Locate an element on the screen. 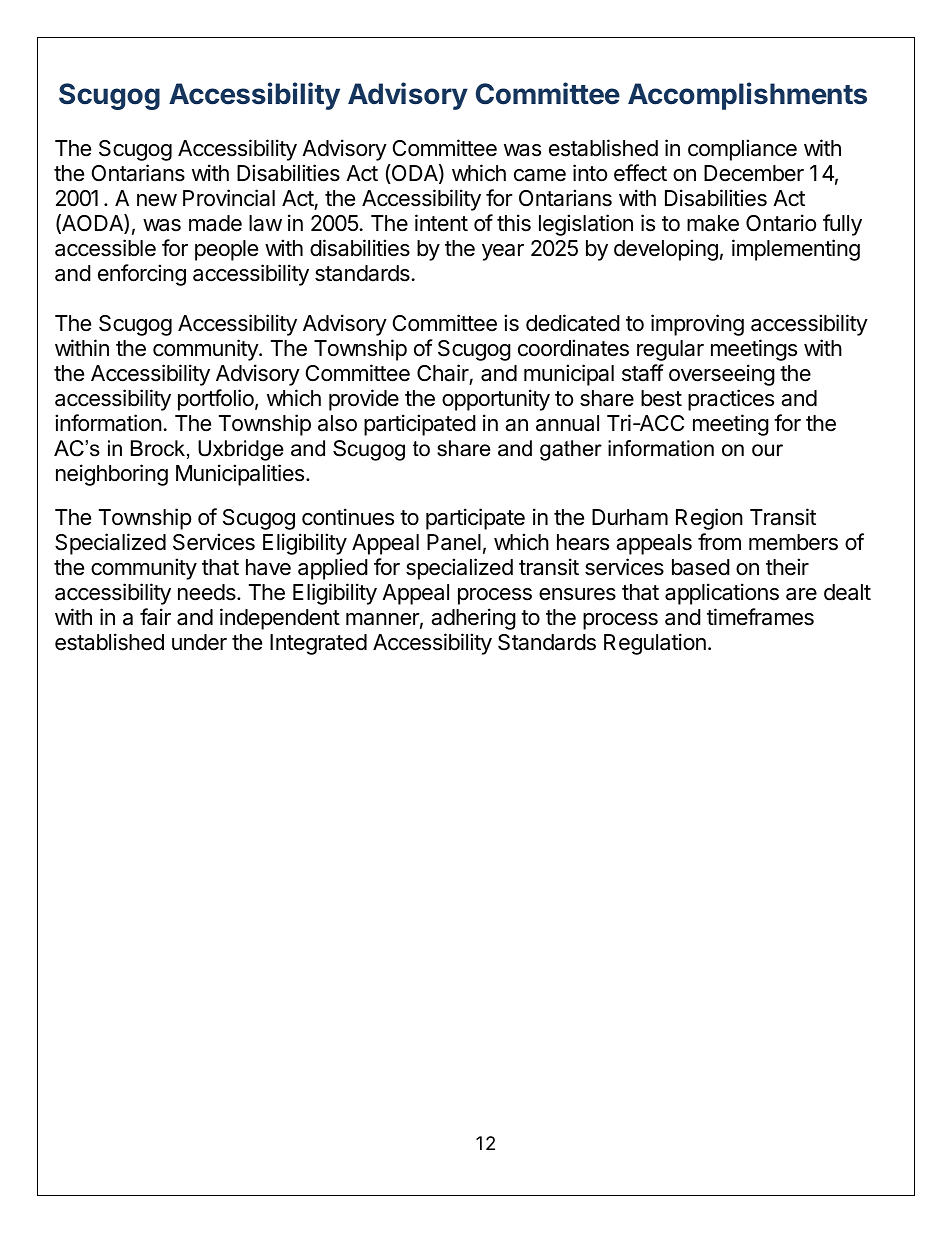 This screenshot has height=1233, width=952. provide is located at coordinates (364, 400).
